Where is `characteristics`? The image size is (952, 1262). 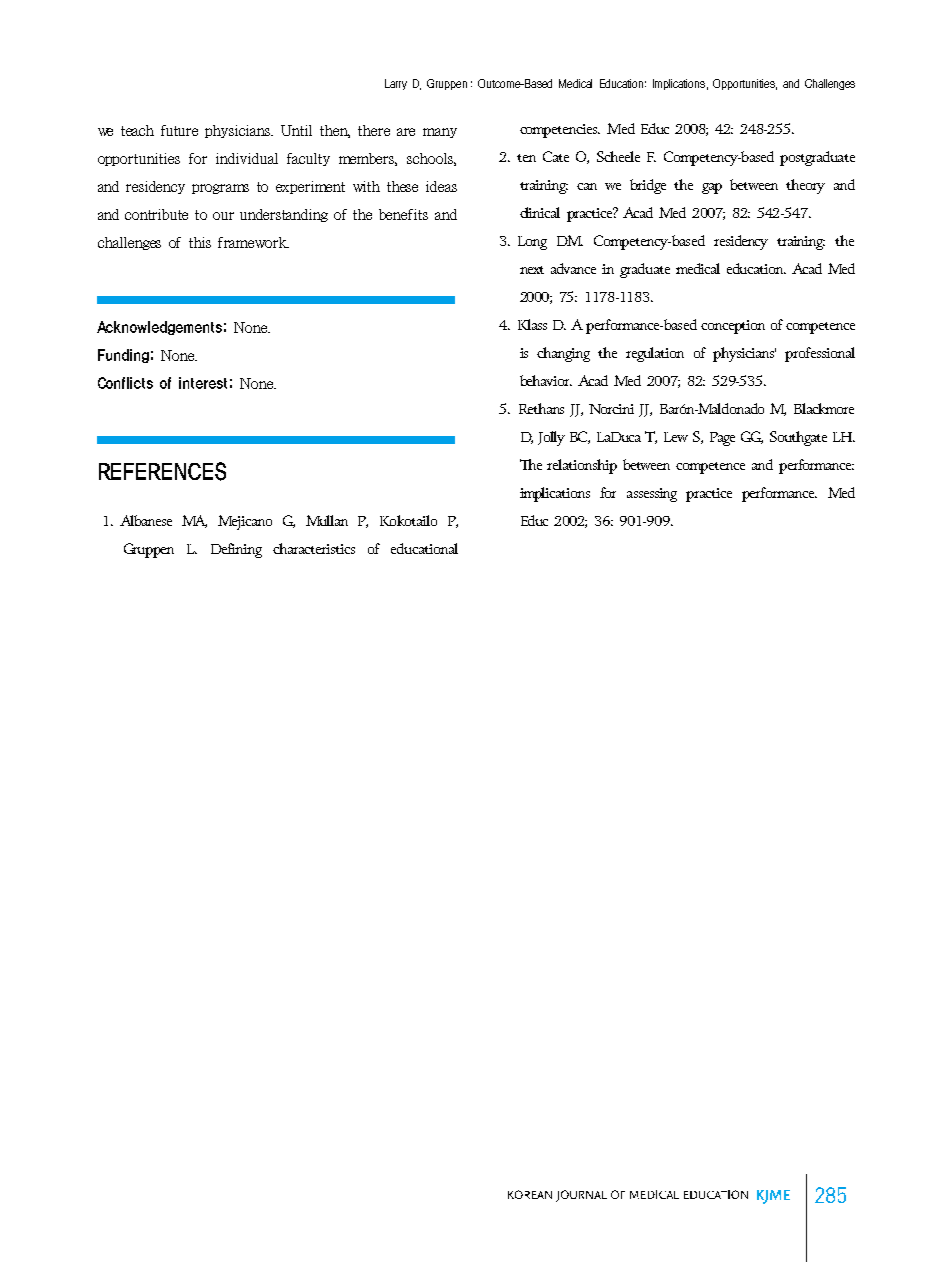 characteristics is located at coordinates (314, 548).
